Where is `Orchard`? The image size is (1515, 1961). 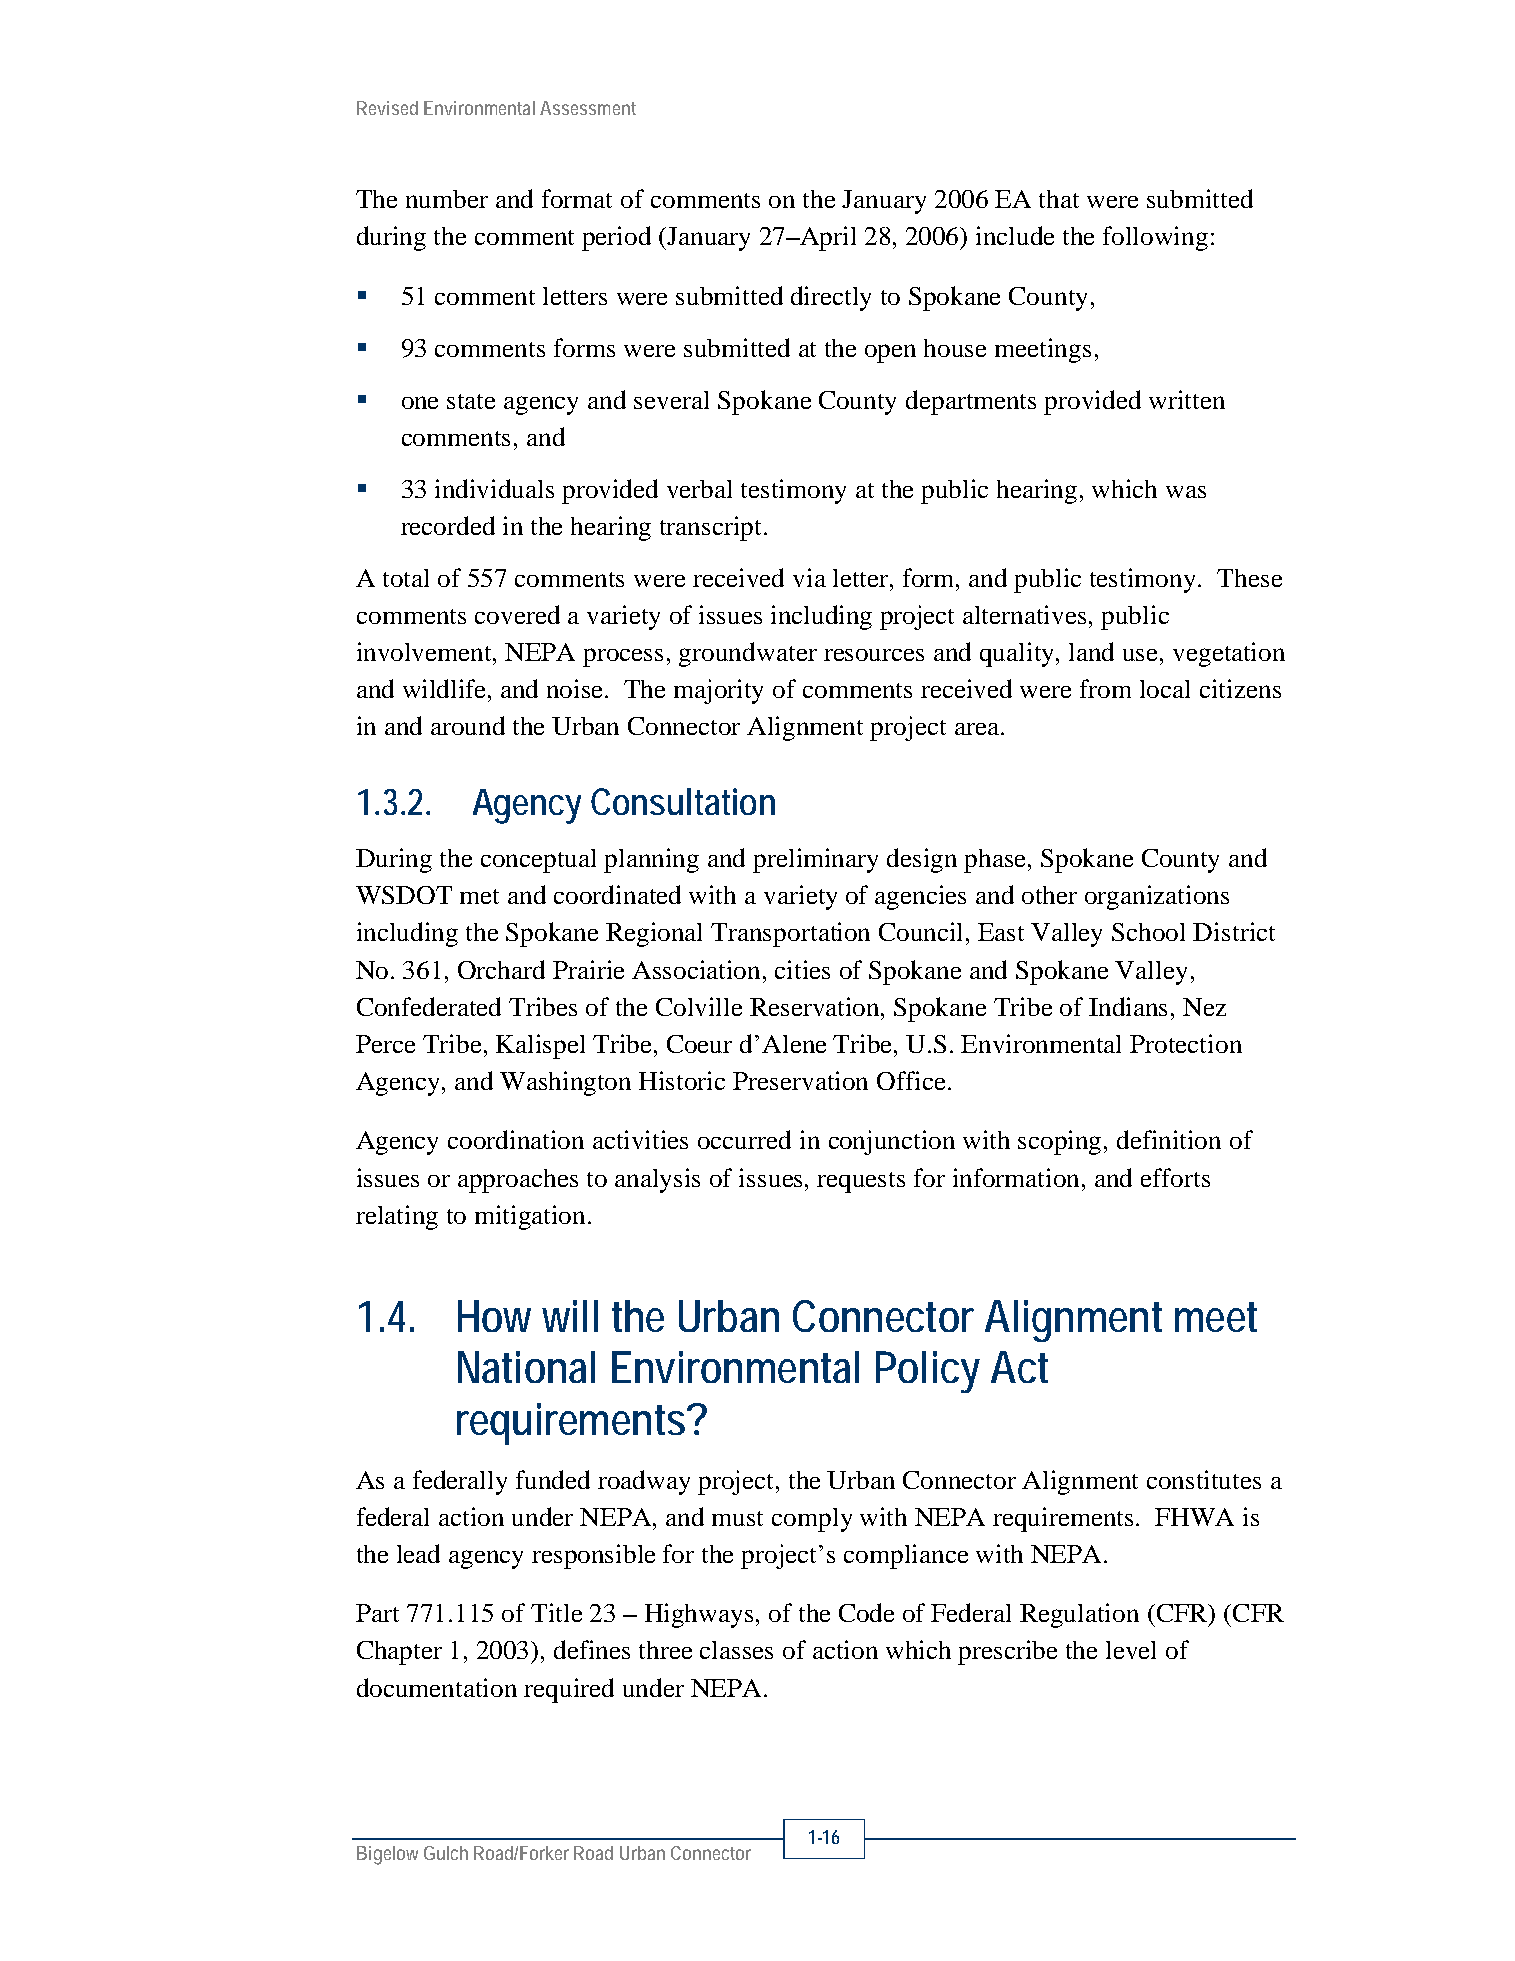 Orchard is located at coordinates (501, 969).
